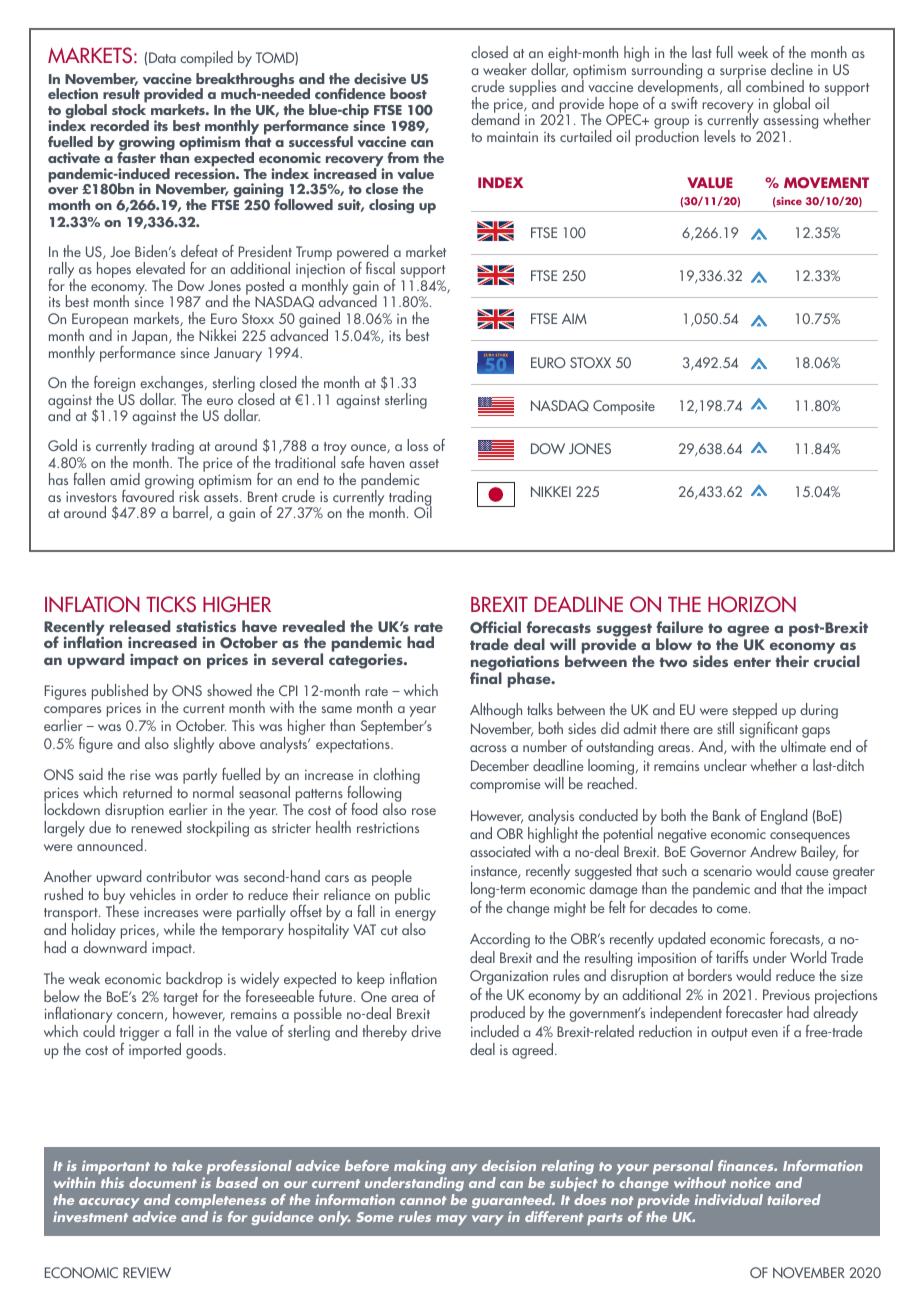  Describe the element at coordinates (775, 86) in the page. I see `combined` at that location.
